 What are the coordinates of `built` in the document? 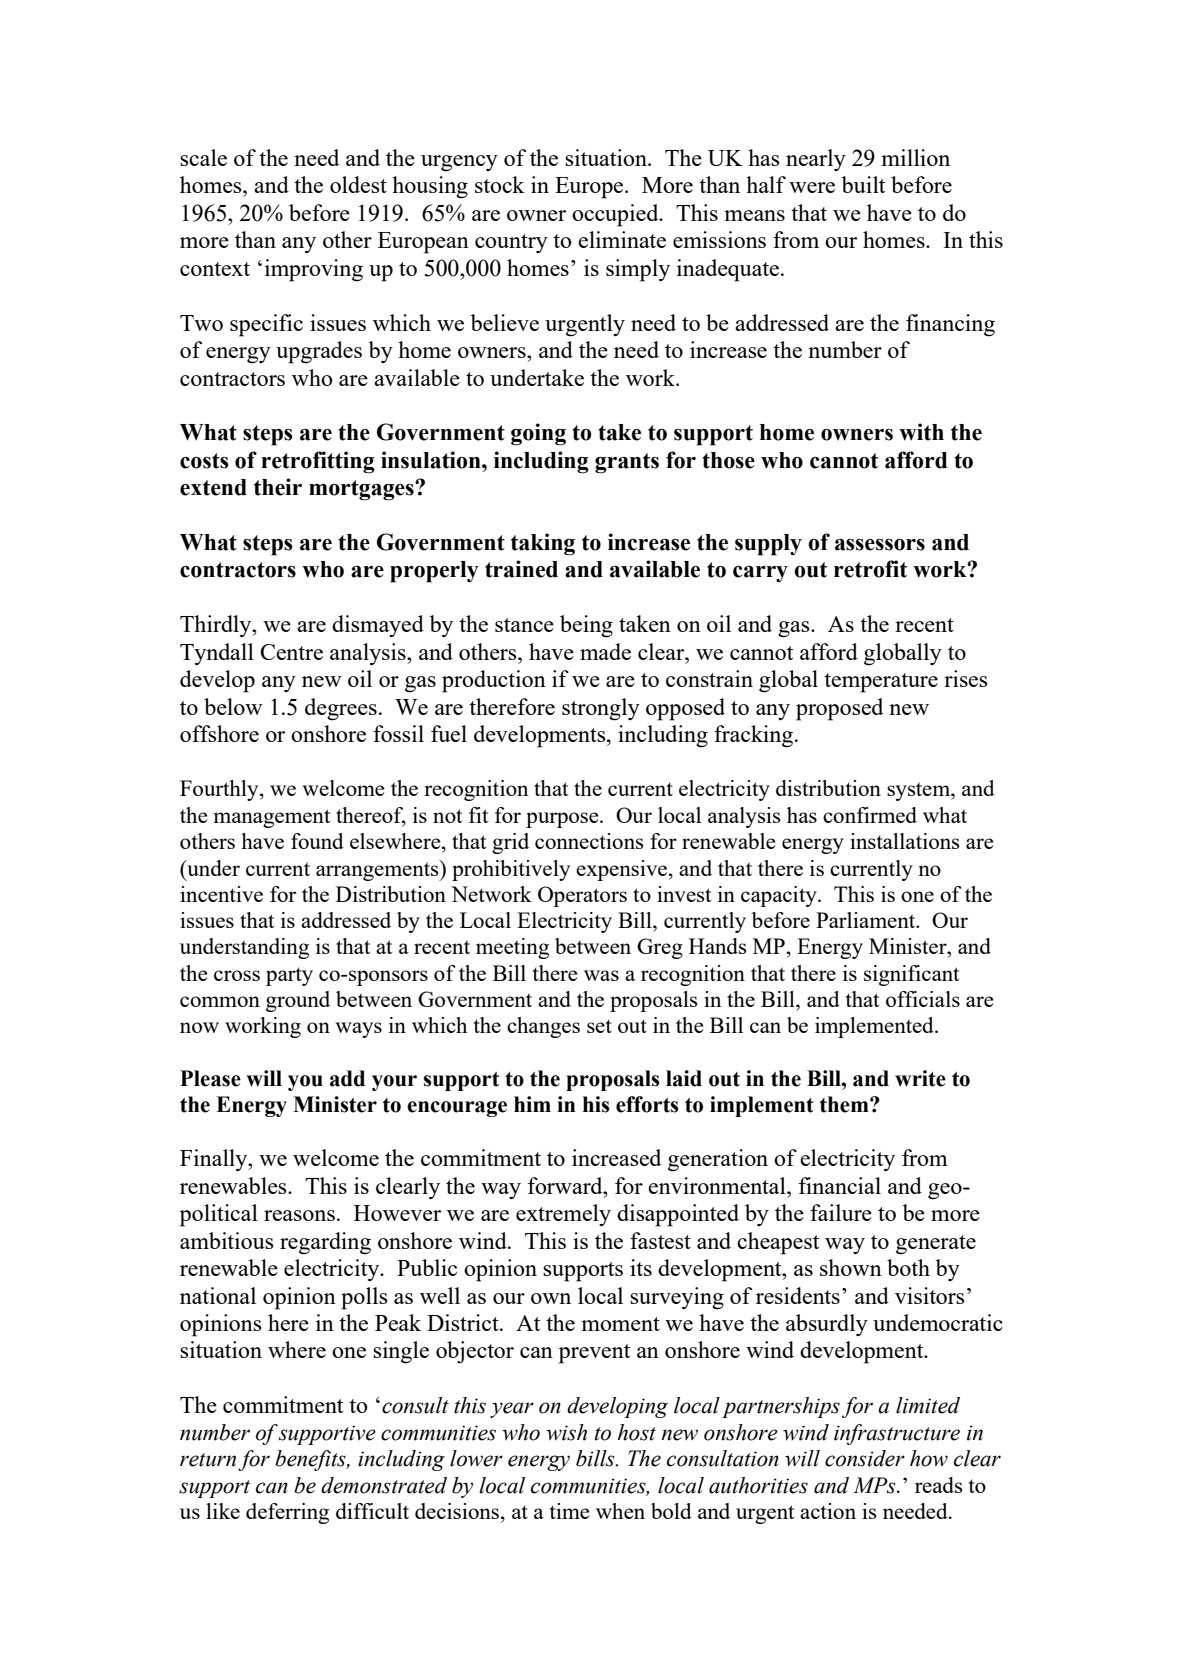 It's located at (863, 184).
